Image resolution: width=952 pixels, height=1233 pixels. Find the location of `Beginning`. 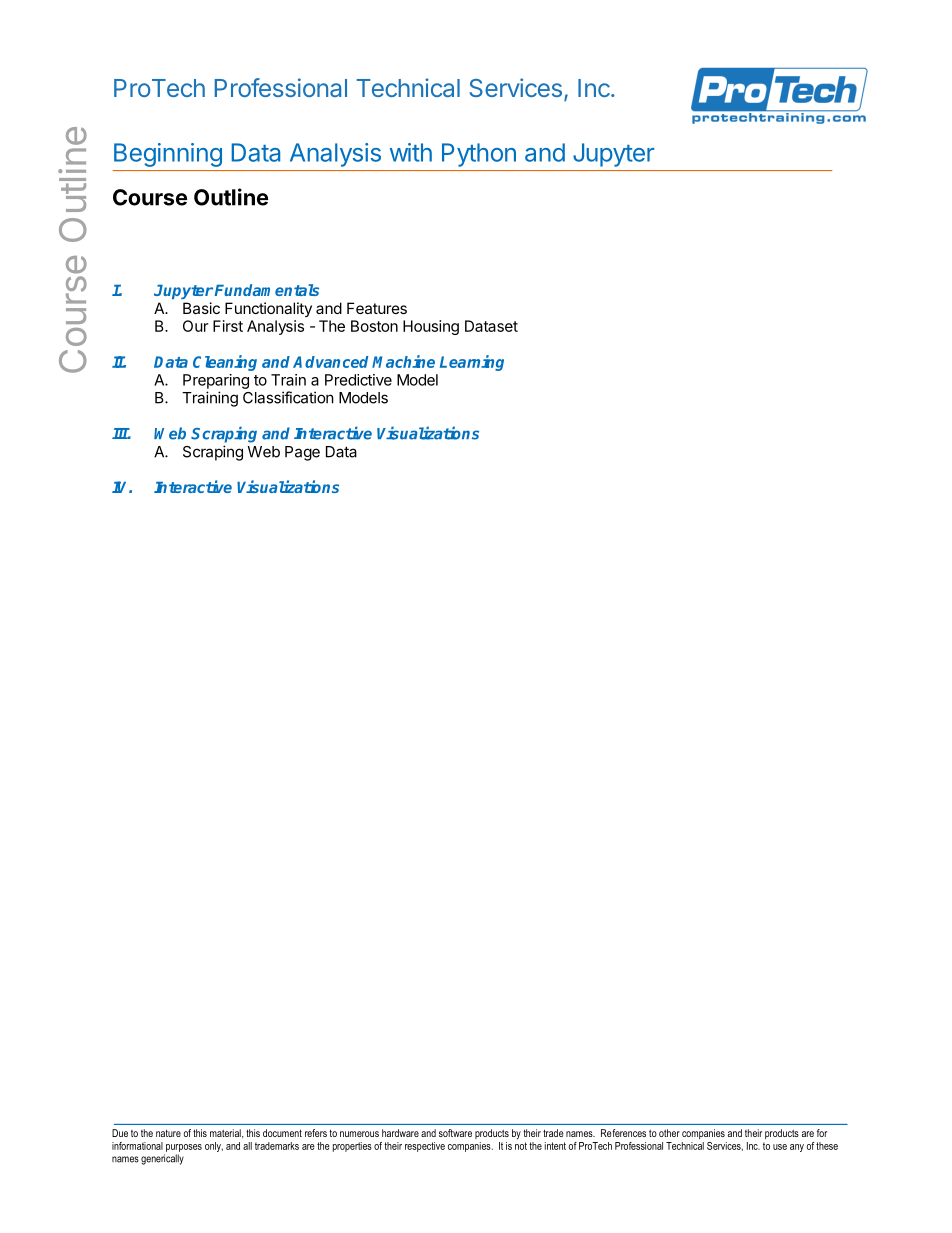

Beginning is located at coordinates (168, 155).
